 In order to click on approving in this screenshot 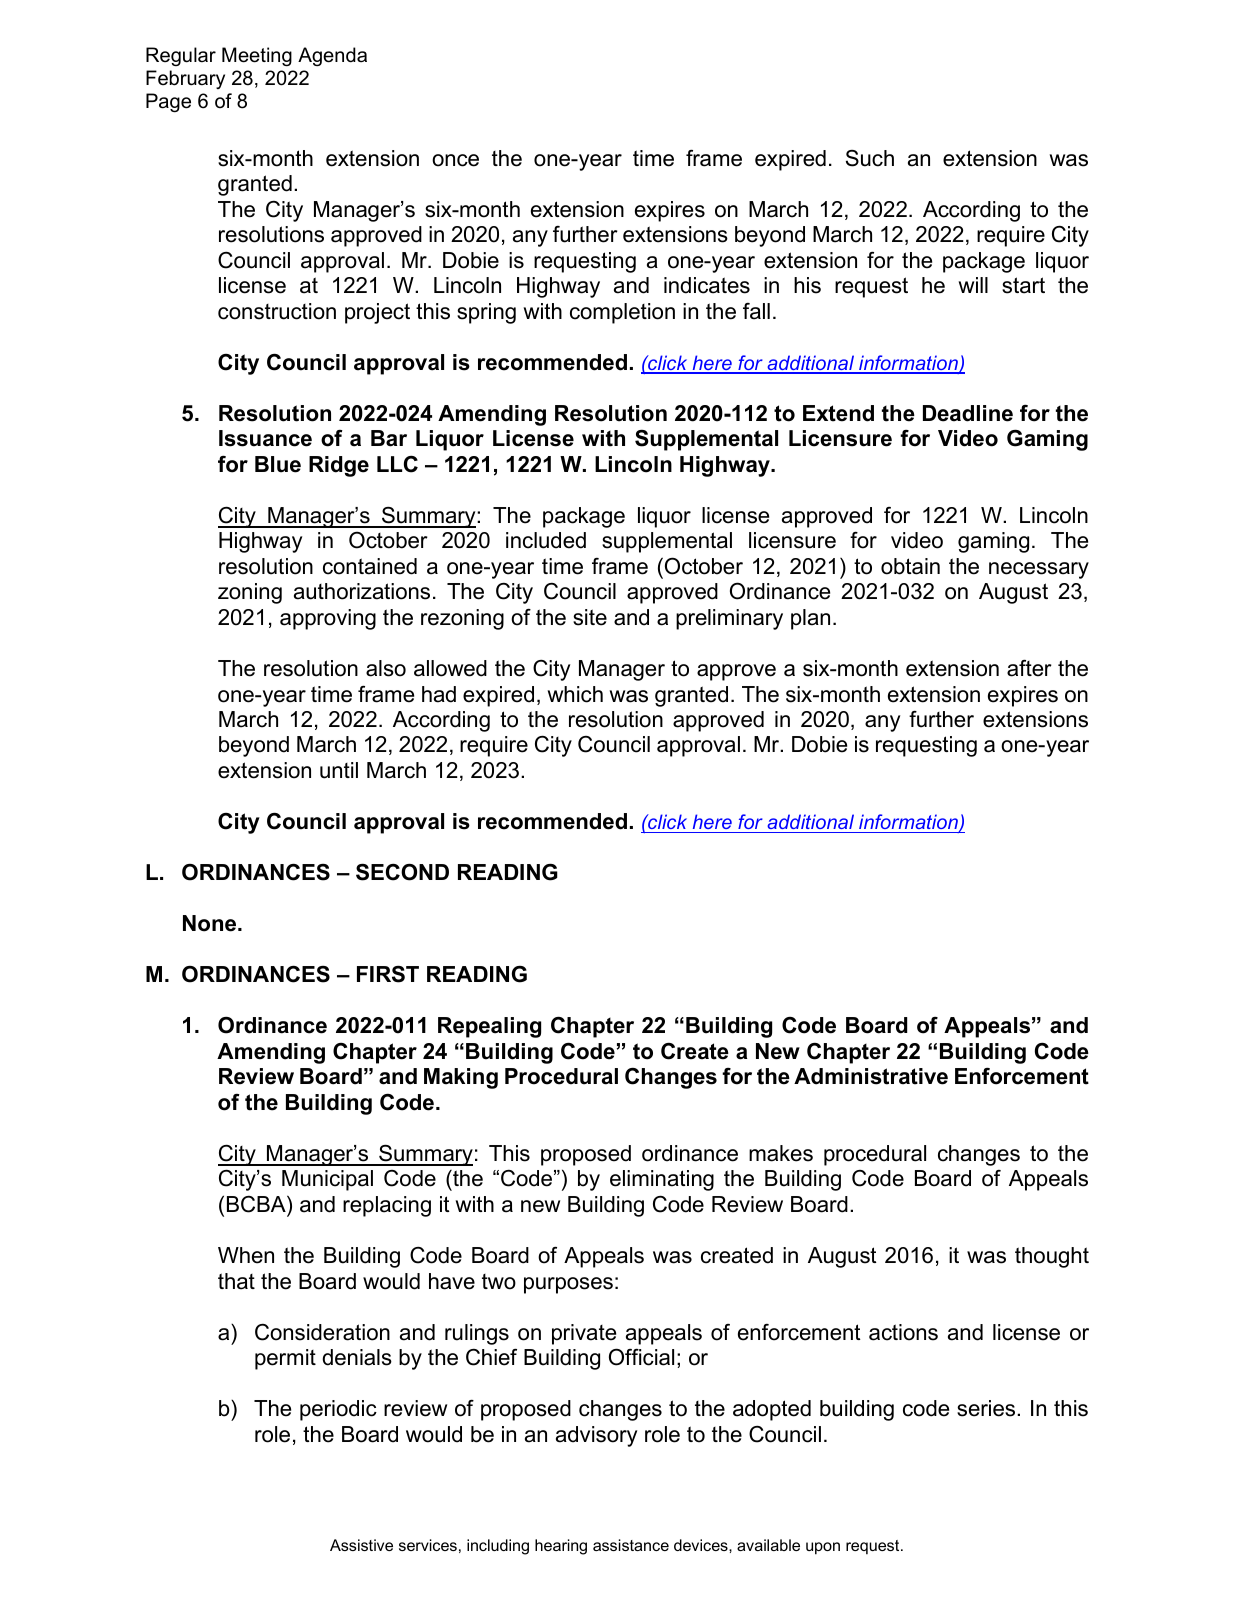, I will do `click(328, 619)`.
